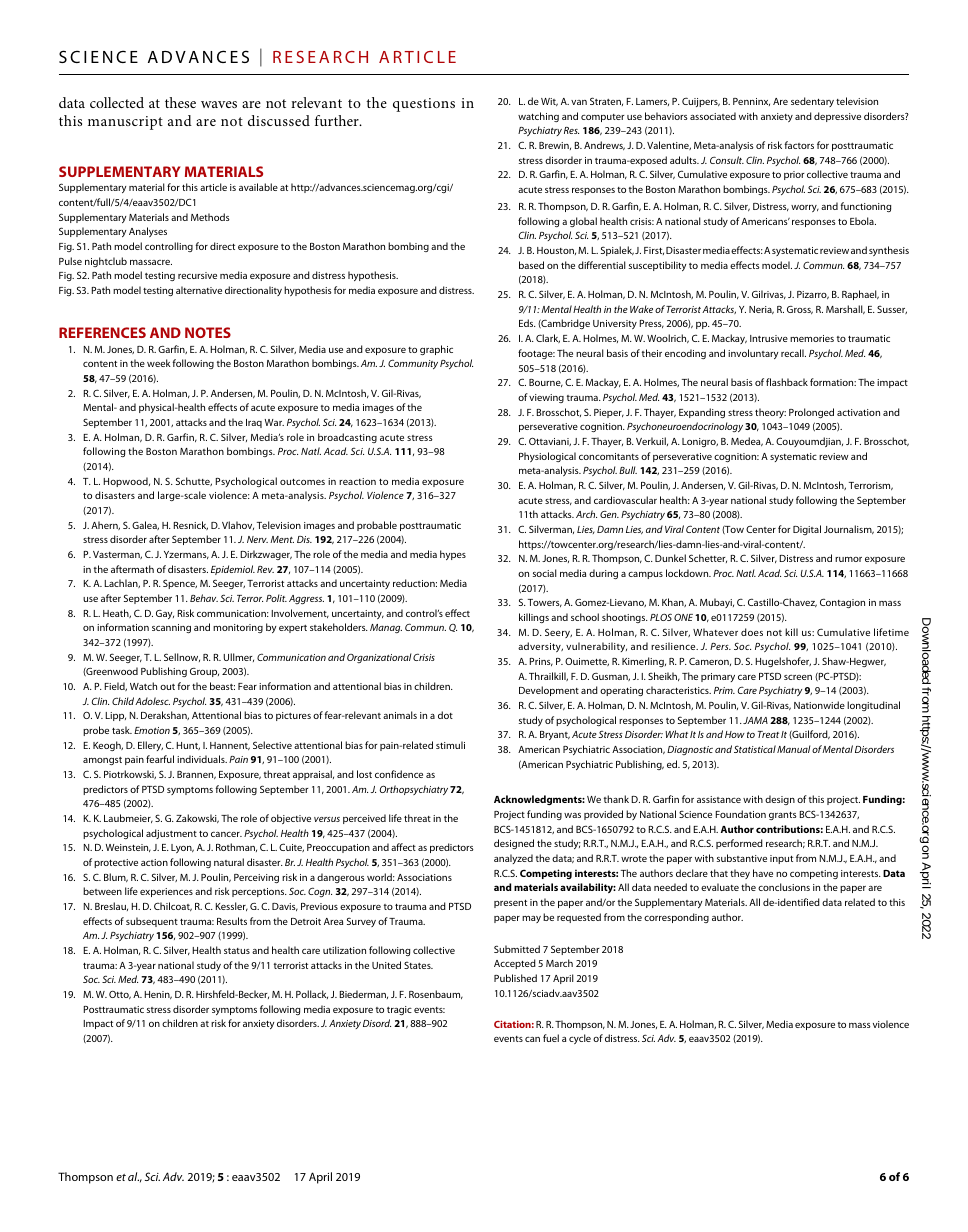 This document has height=1232, width=968. What do you see at coordinates (676, 918) in the document?
I see `corresponding` at bounding box center [676, 918].
